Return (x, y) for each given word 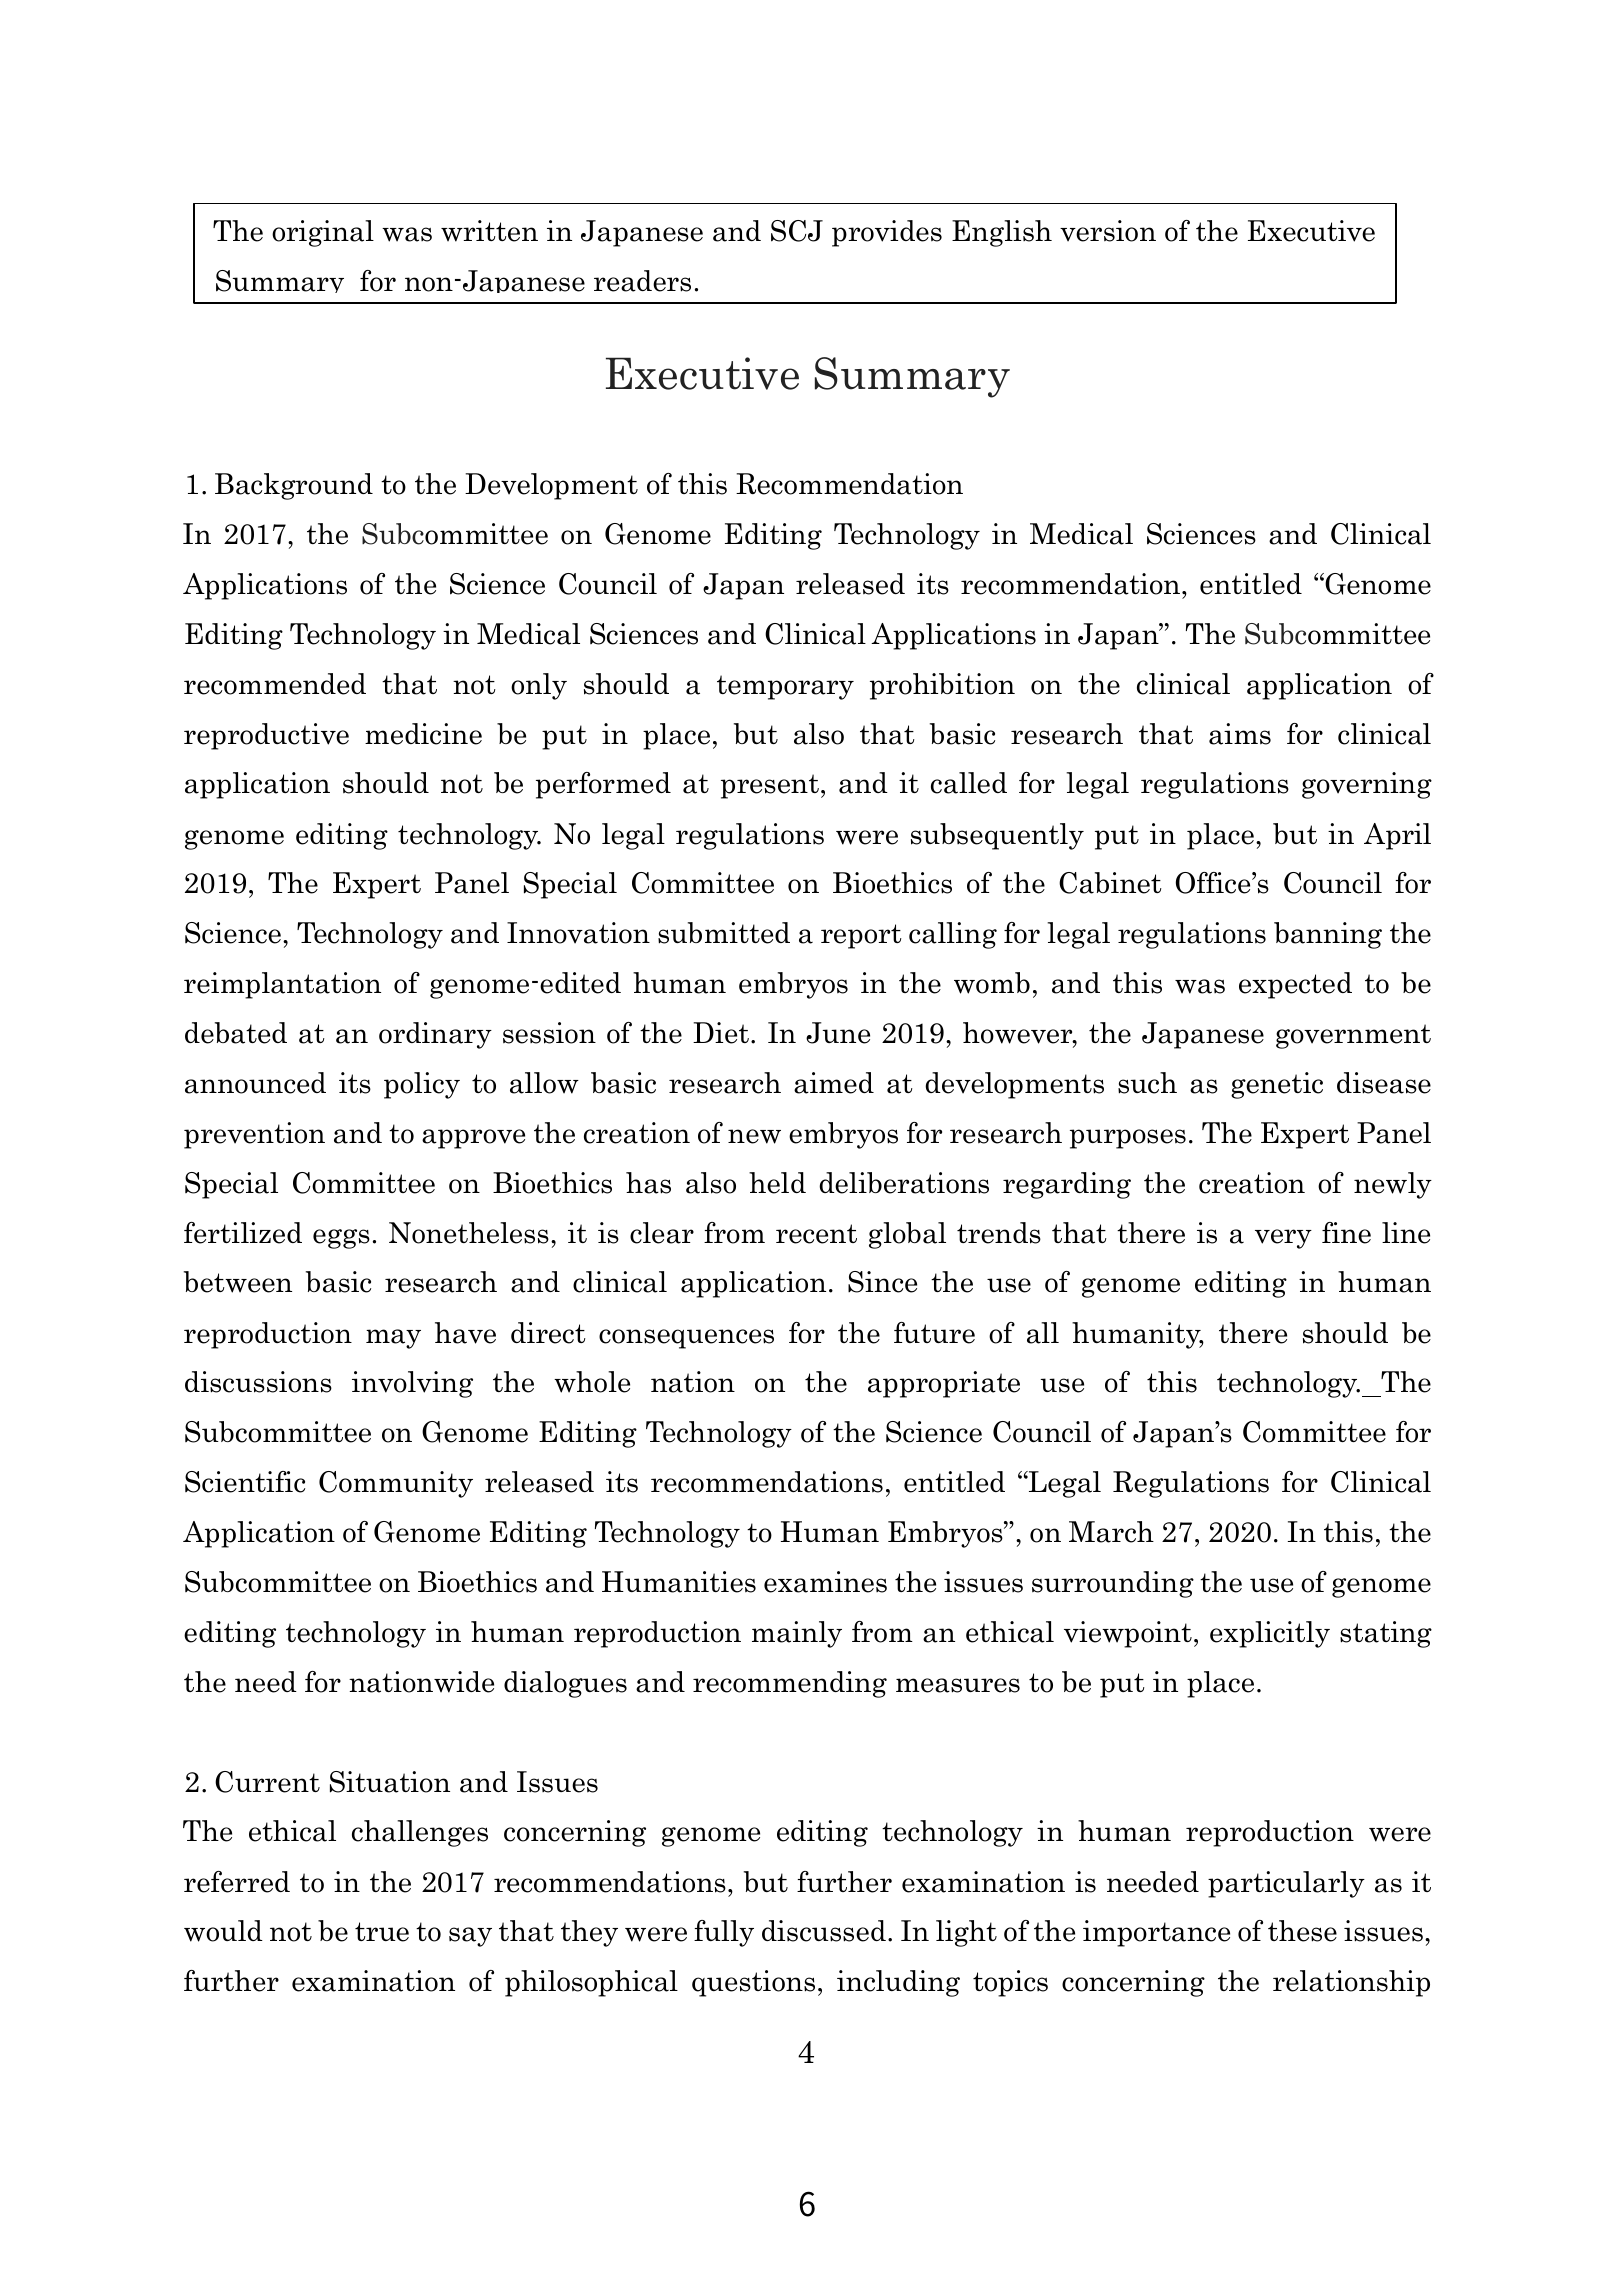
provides (887, 233)
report (861, 936)
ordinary (435, 1035)
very (1283, 1239)
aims (1240, 734)
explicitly (1270, 1634)
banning (1328, 935)
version (1108, 231)
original (323, 233)
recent (816, 1234)
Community (396, 1484)
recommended (275, 684)
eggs (341, 1239)
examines (825, 1582)
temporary (785, 687)
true (382, 1932)
